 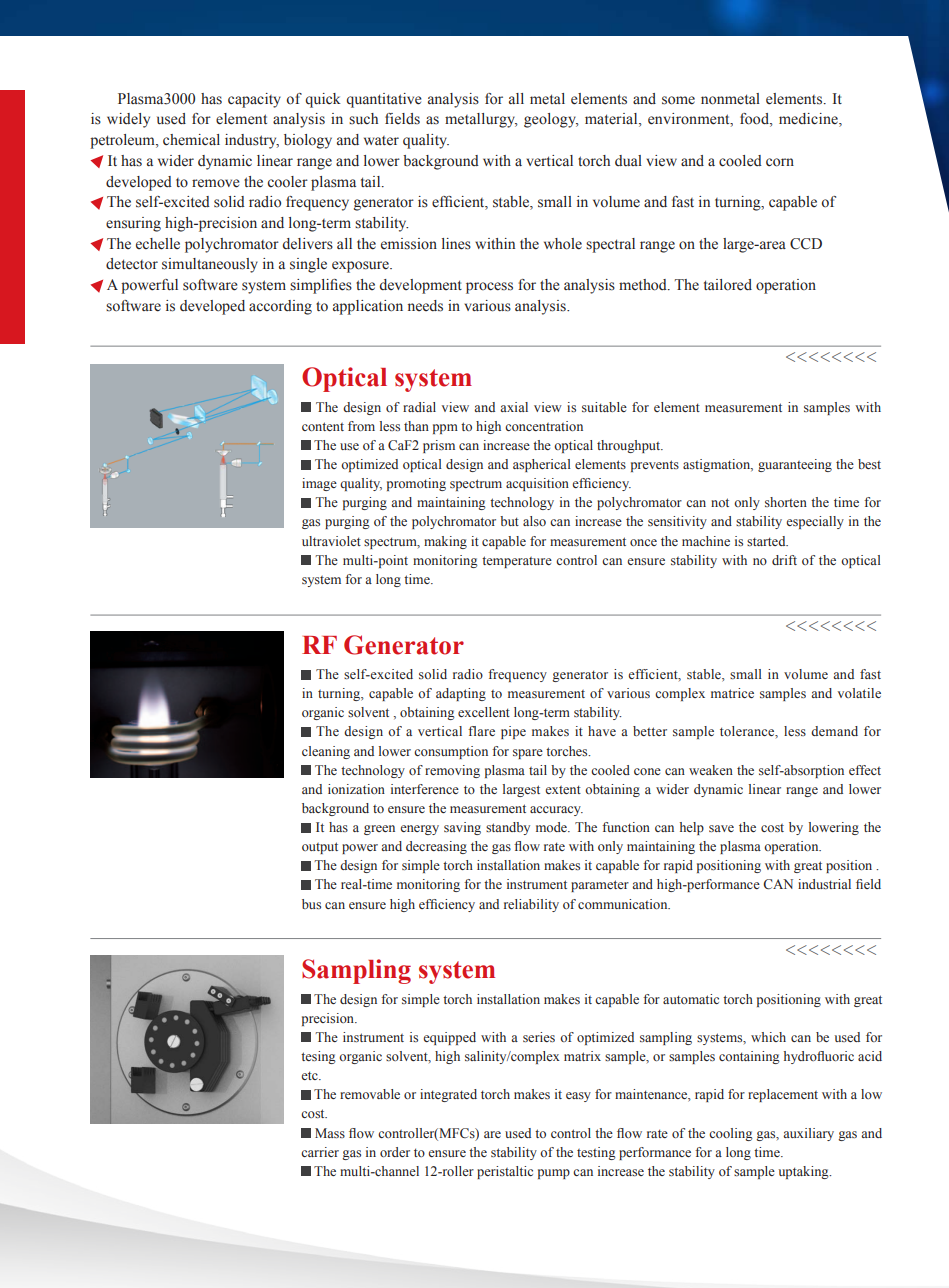 What do you see at coordinates (834, 731) in the page?
I see `demand` at bounding box center [834, 731].
